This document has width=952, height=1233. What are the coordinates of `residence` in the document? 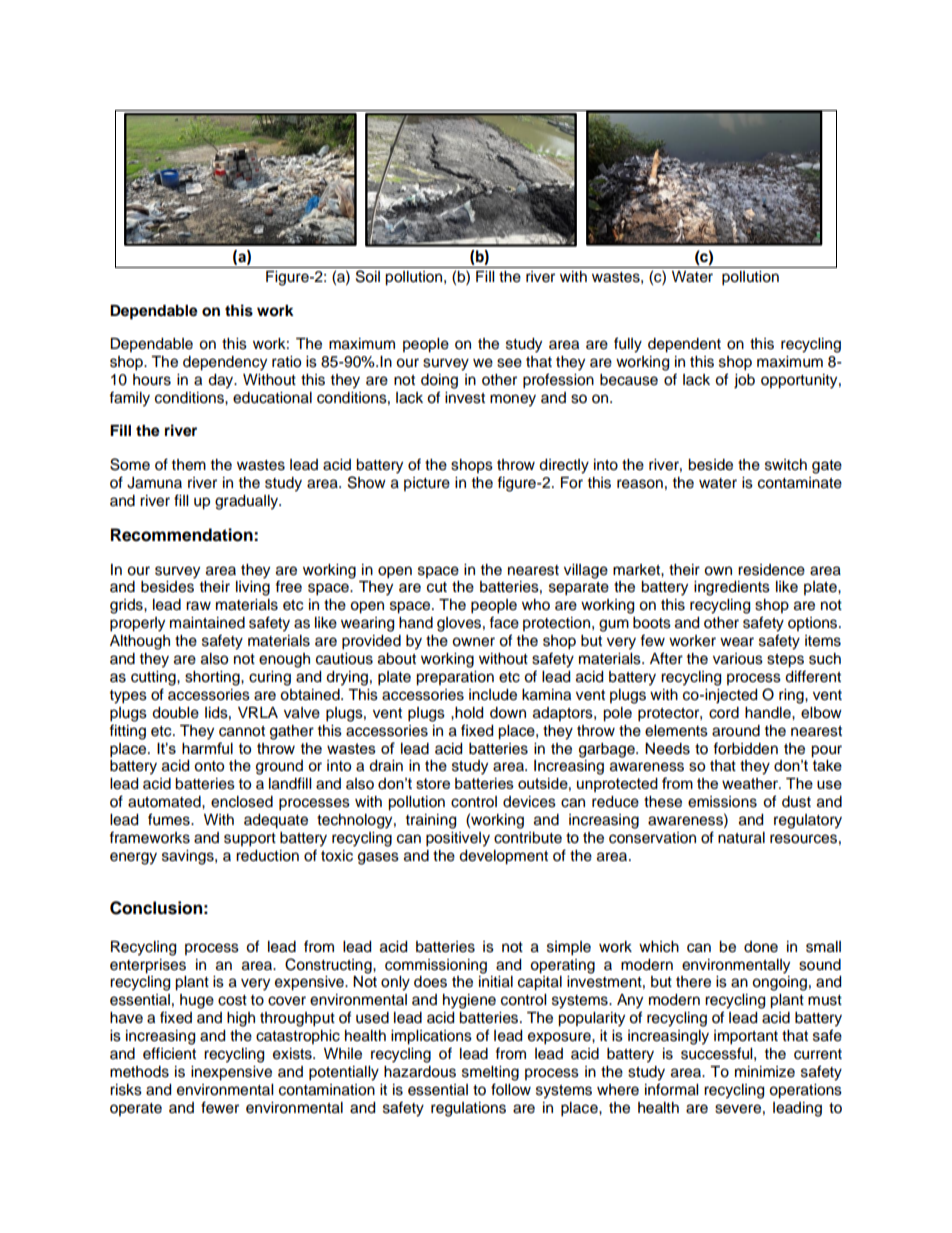 It's located at (771, 570).
